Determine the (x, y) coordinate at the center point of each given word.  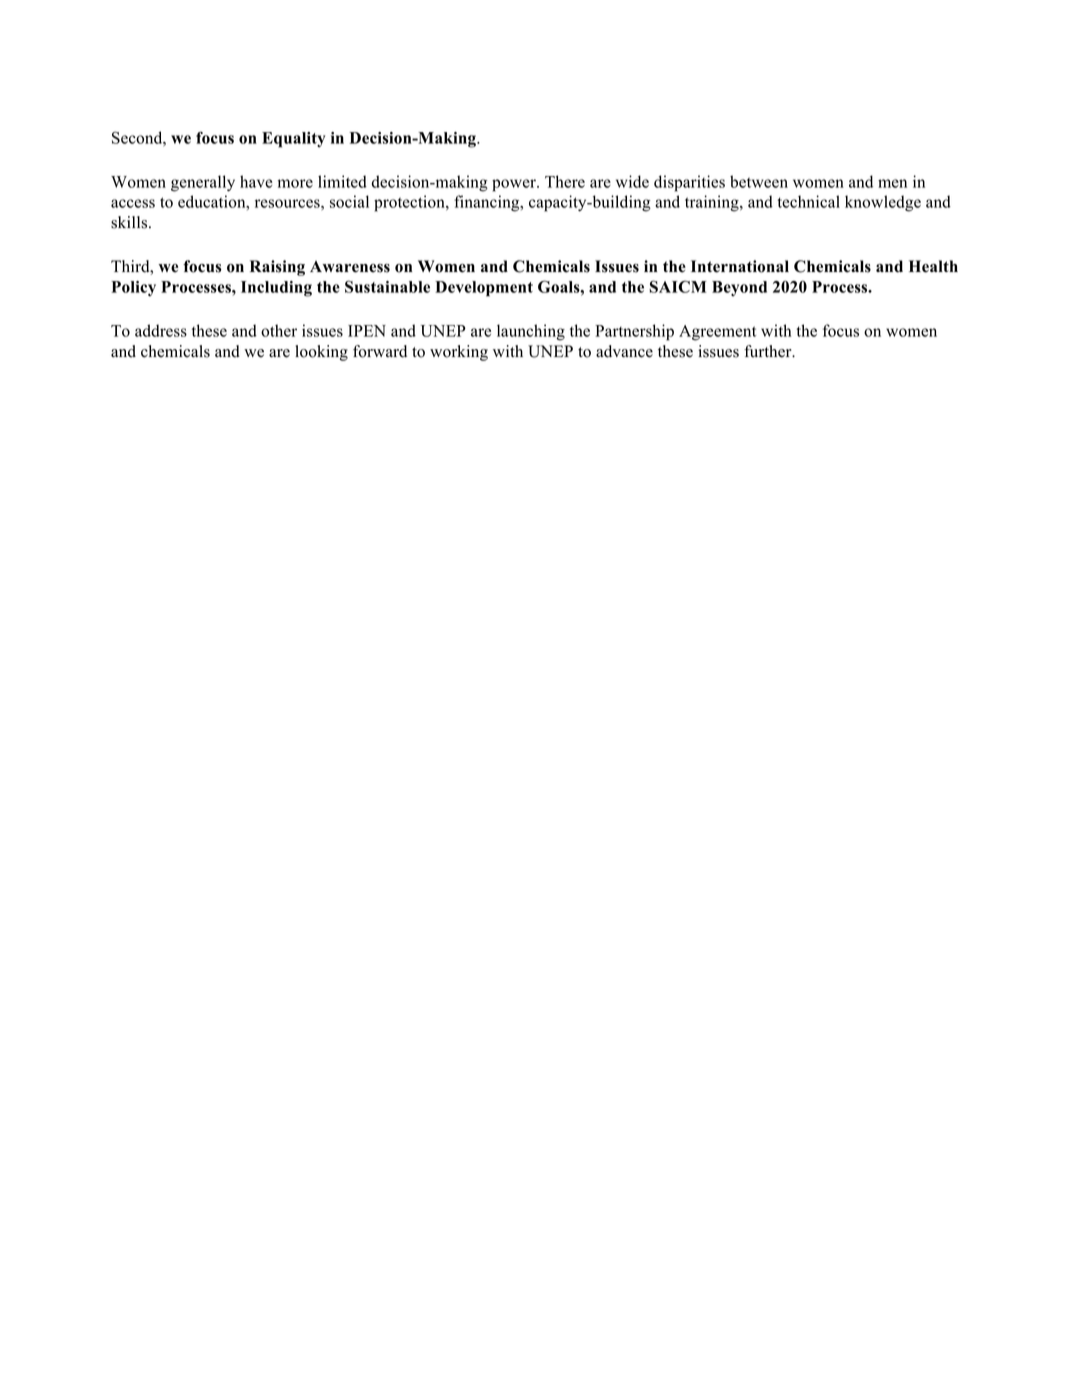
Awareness (350, 267)
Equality (293, 140)
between (759, 181)
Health (933, 266)
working (459, 353)
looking (321, 353)
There (565, 181)
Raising (277, 268)
